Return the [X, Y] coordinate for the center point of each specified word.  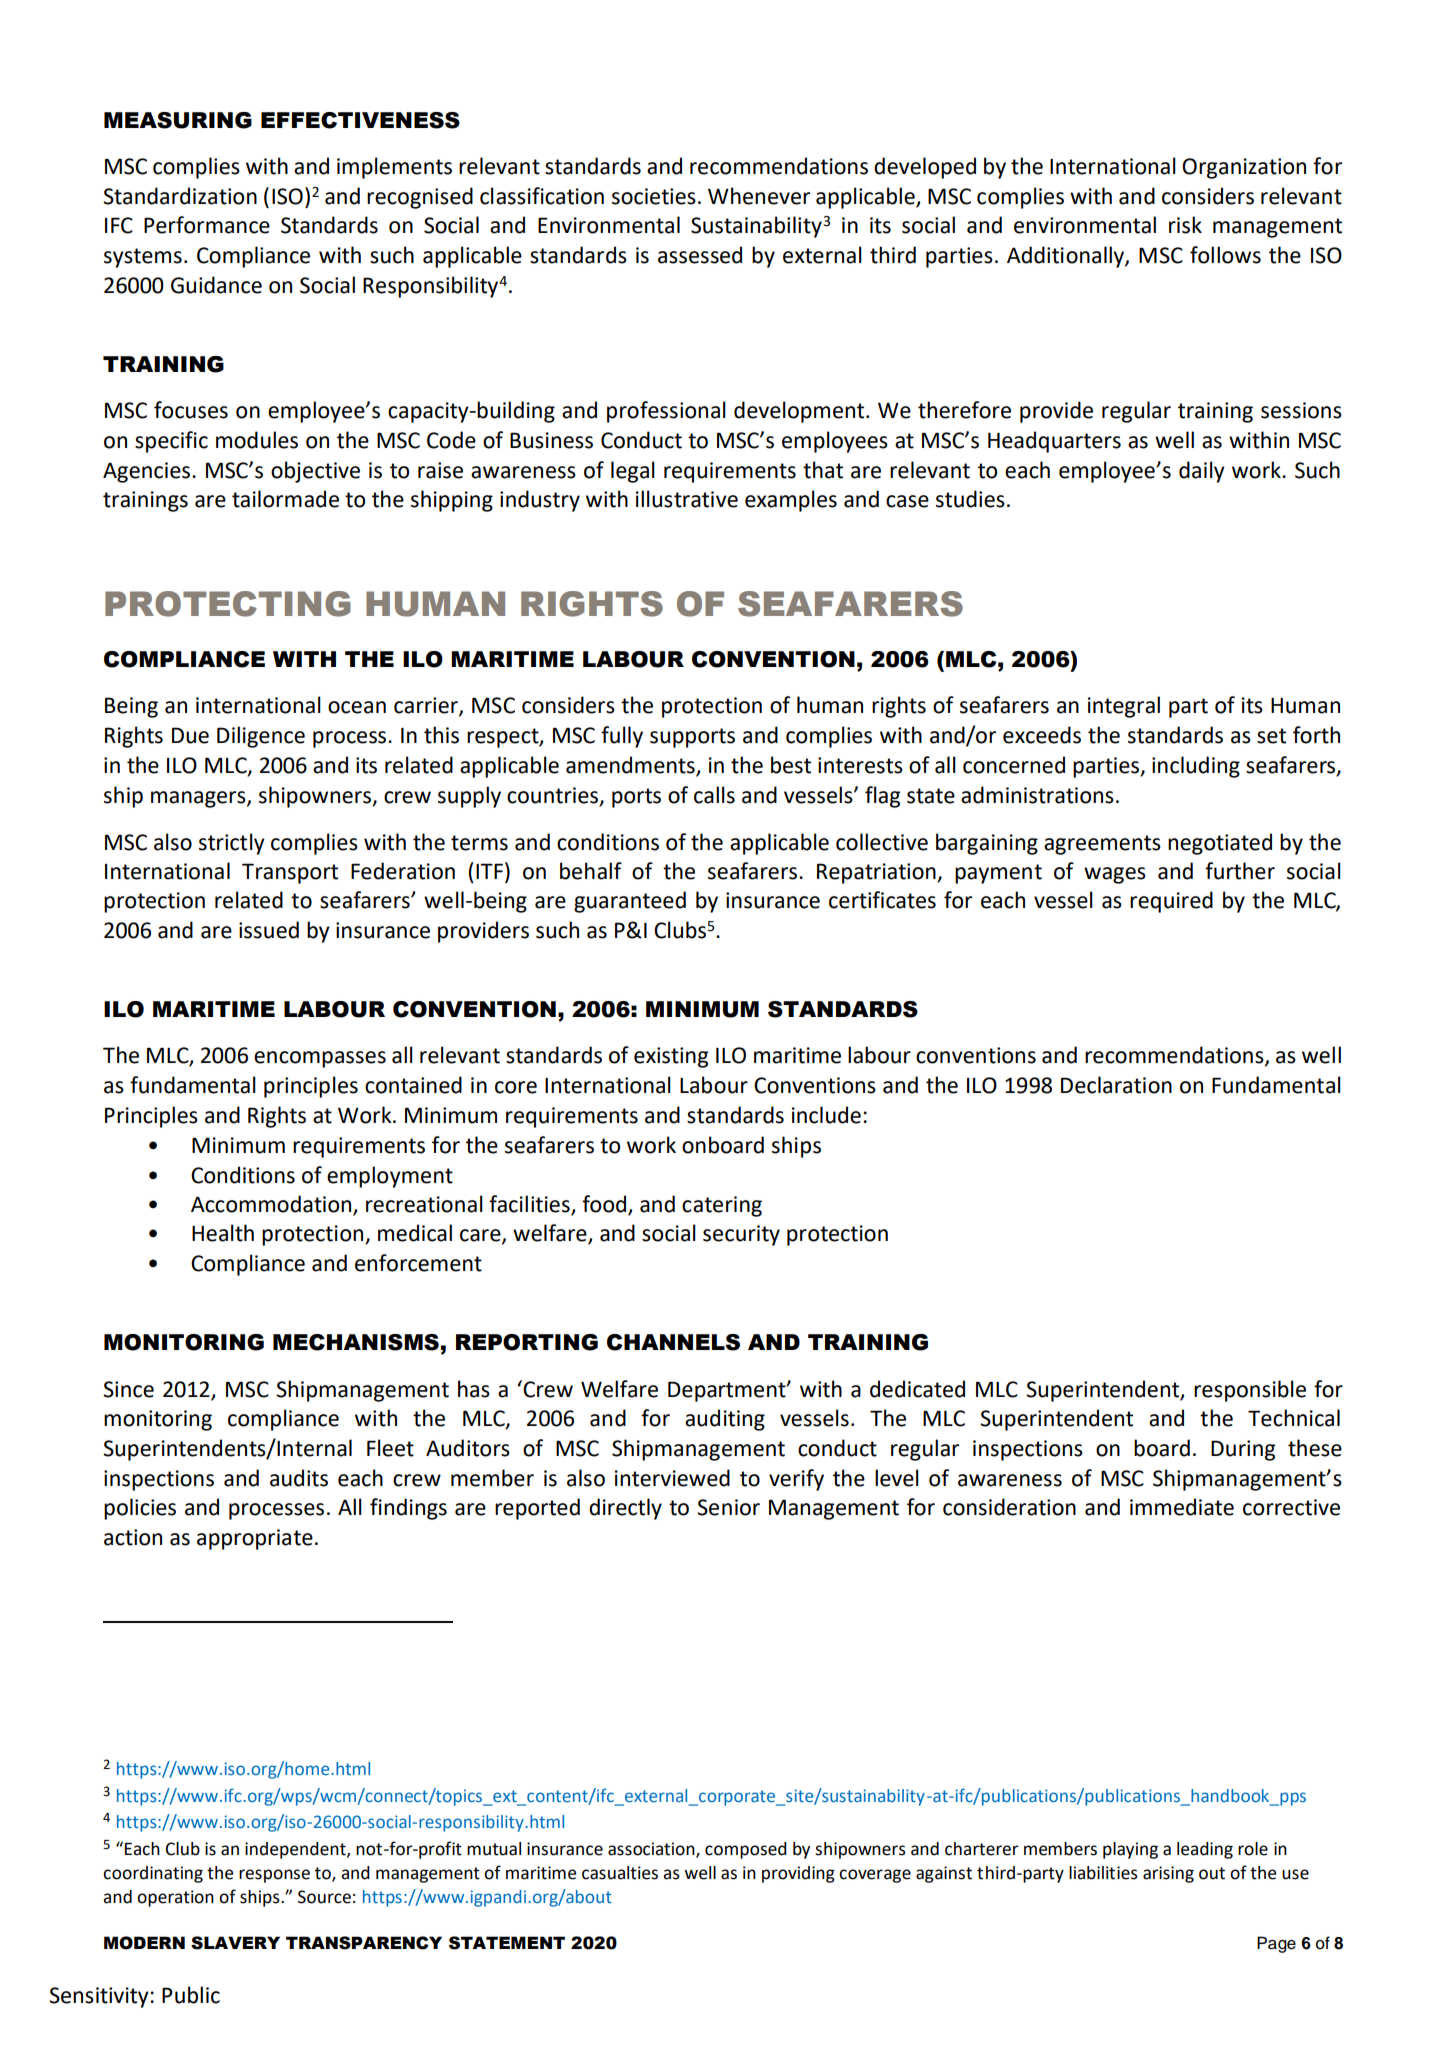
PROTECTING [227, 604]
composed [746, 1850]
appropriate [255, 1539]
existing [671, 1057]
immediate [1182, 1507]
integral [1124, 707]
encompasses [320, 1059]
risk [1185, 225]
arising [1168, 1874]
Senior [728, 1507]
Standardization [180, 196]
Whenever [759, 196]
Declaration [1116, 1085]
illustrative [687, 499]
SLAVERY [235, 1943]
